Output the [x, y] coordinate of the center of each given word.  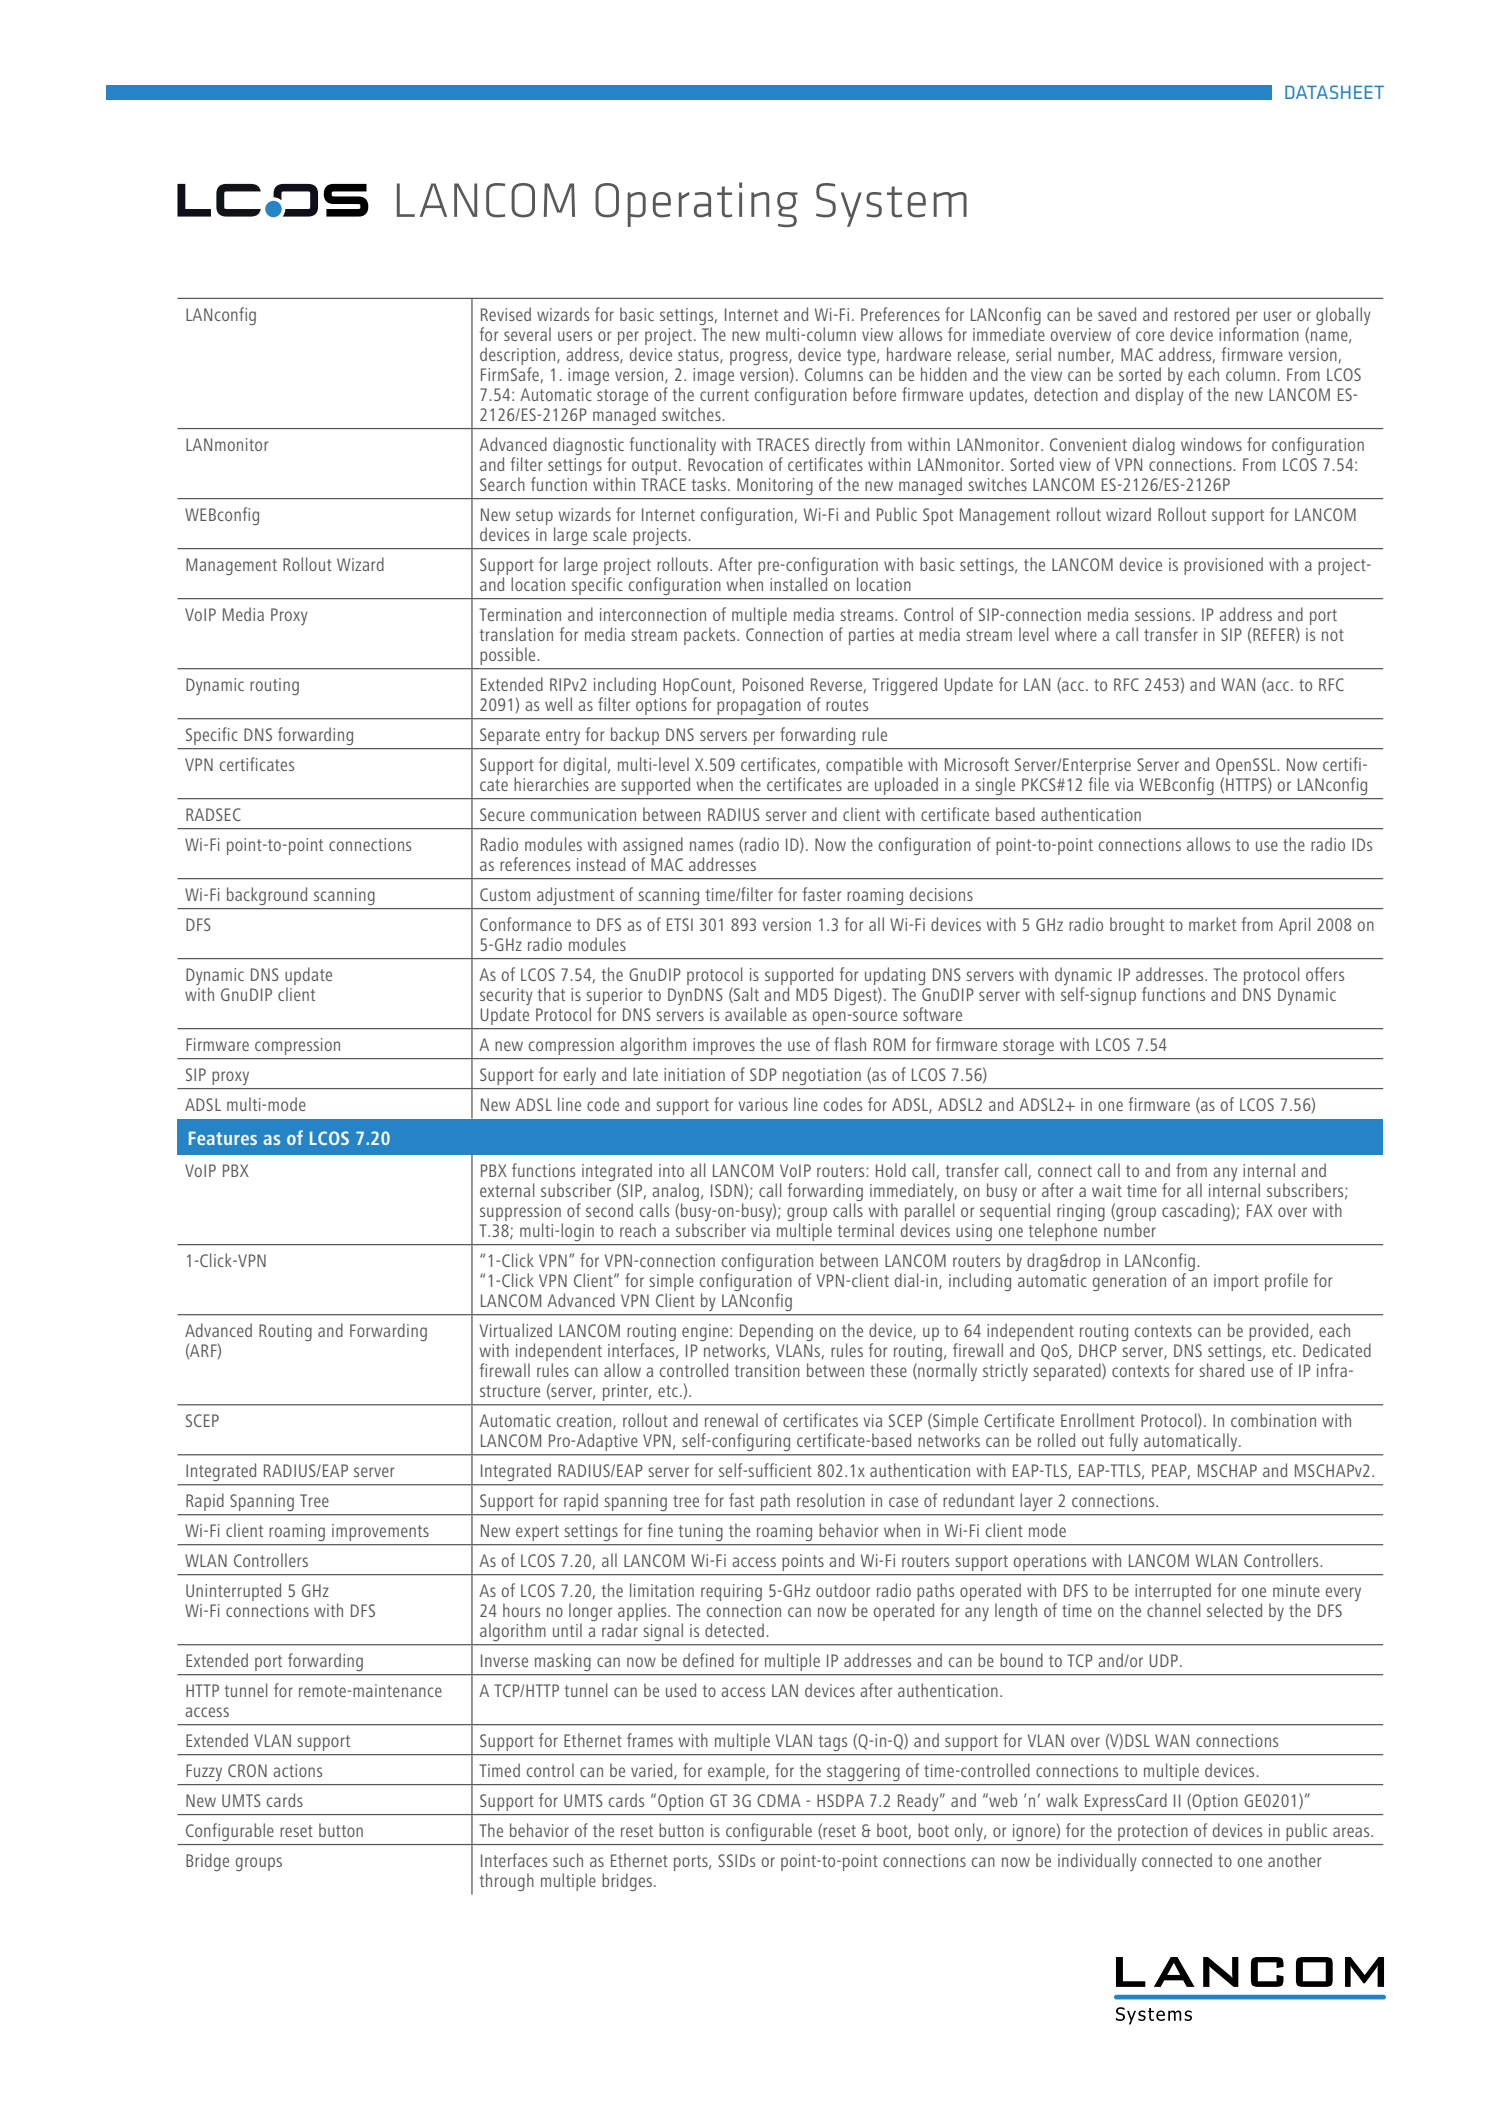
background [267, 896]
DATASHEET [1334, 92]
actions [297, 1770]
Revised [506, 314]
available [756, 1014]
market [1212, 924]
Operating [696, 204]
